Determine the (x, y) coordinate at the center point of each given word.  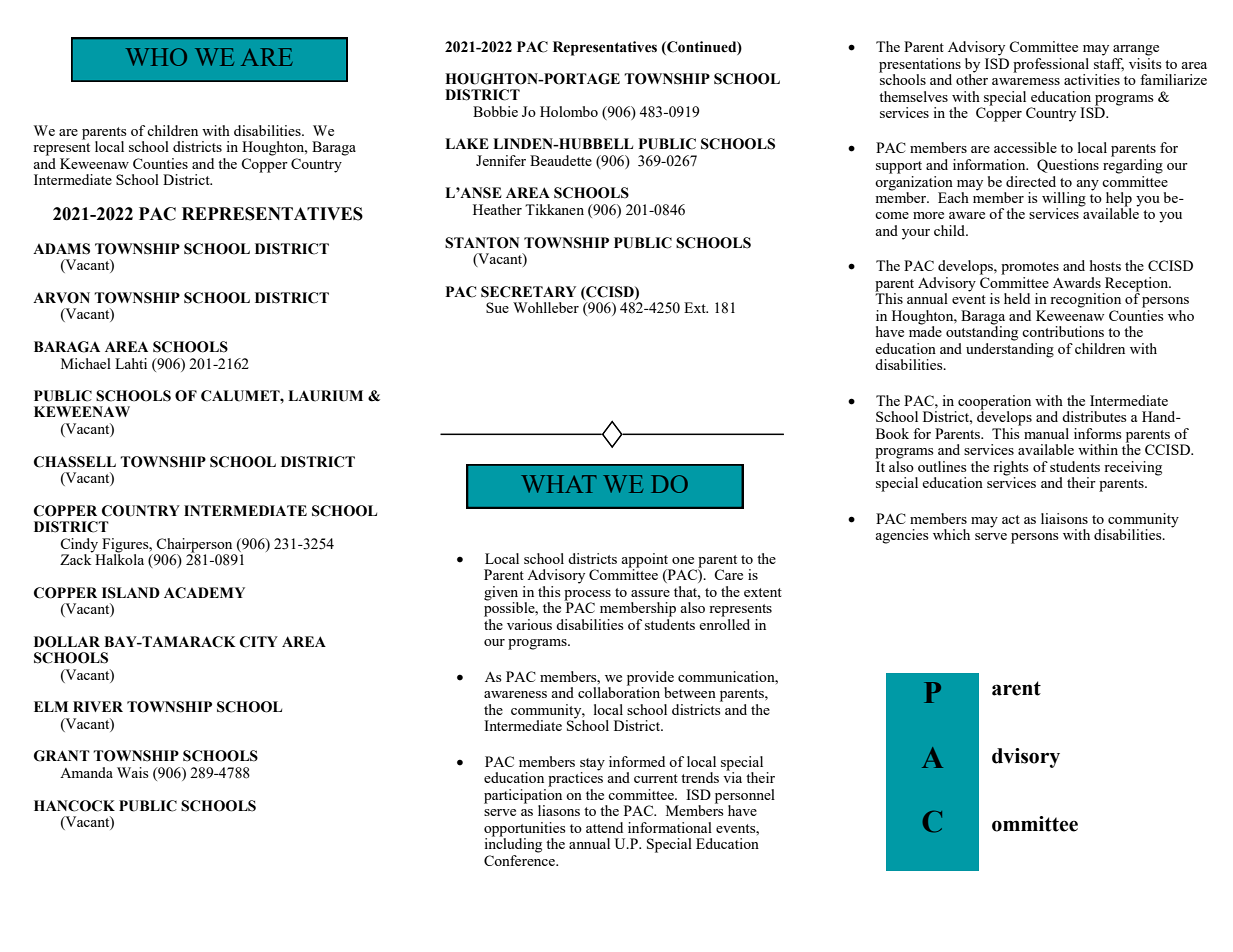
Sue (497, 307)
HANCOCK (74, 806)
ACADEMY (204, 593)
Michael (86, 363)
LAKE (467, 143)
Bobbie (495, 111)
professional (1051, 65)
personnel (745, 797)
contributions (1063, 331)
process (587, 596)
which (951, 534)
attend (604, 827)
